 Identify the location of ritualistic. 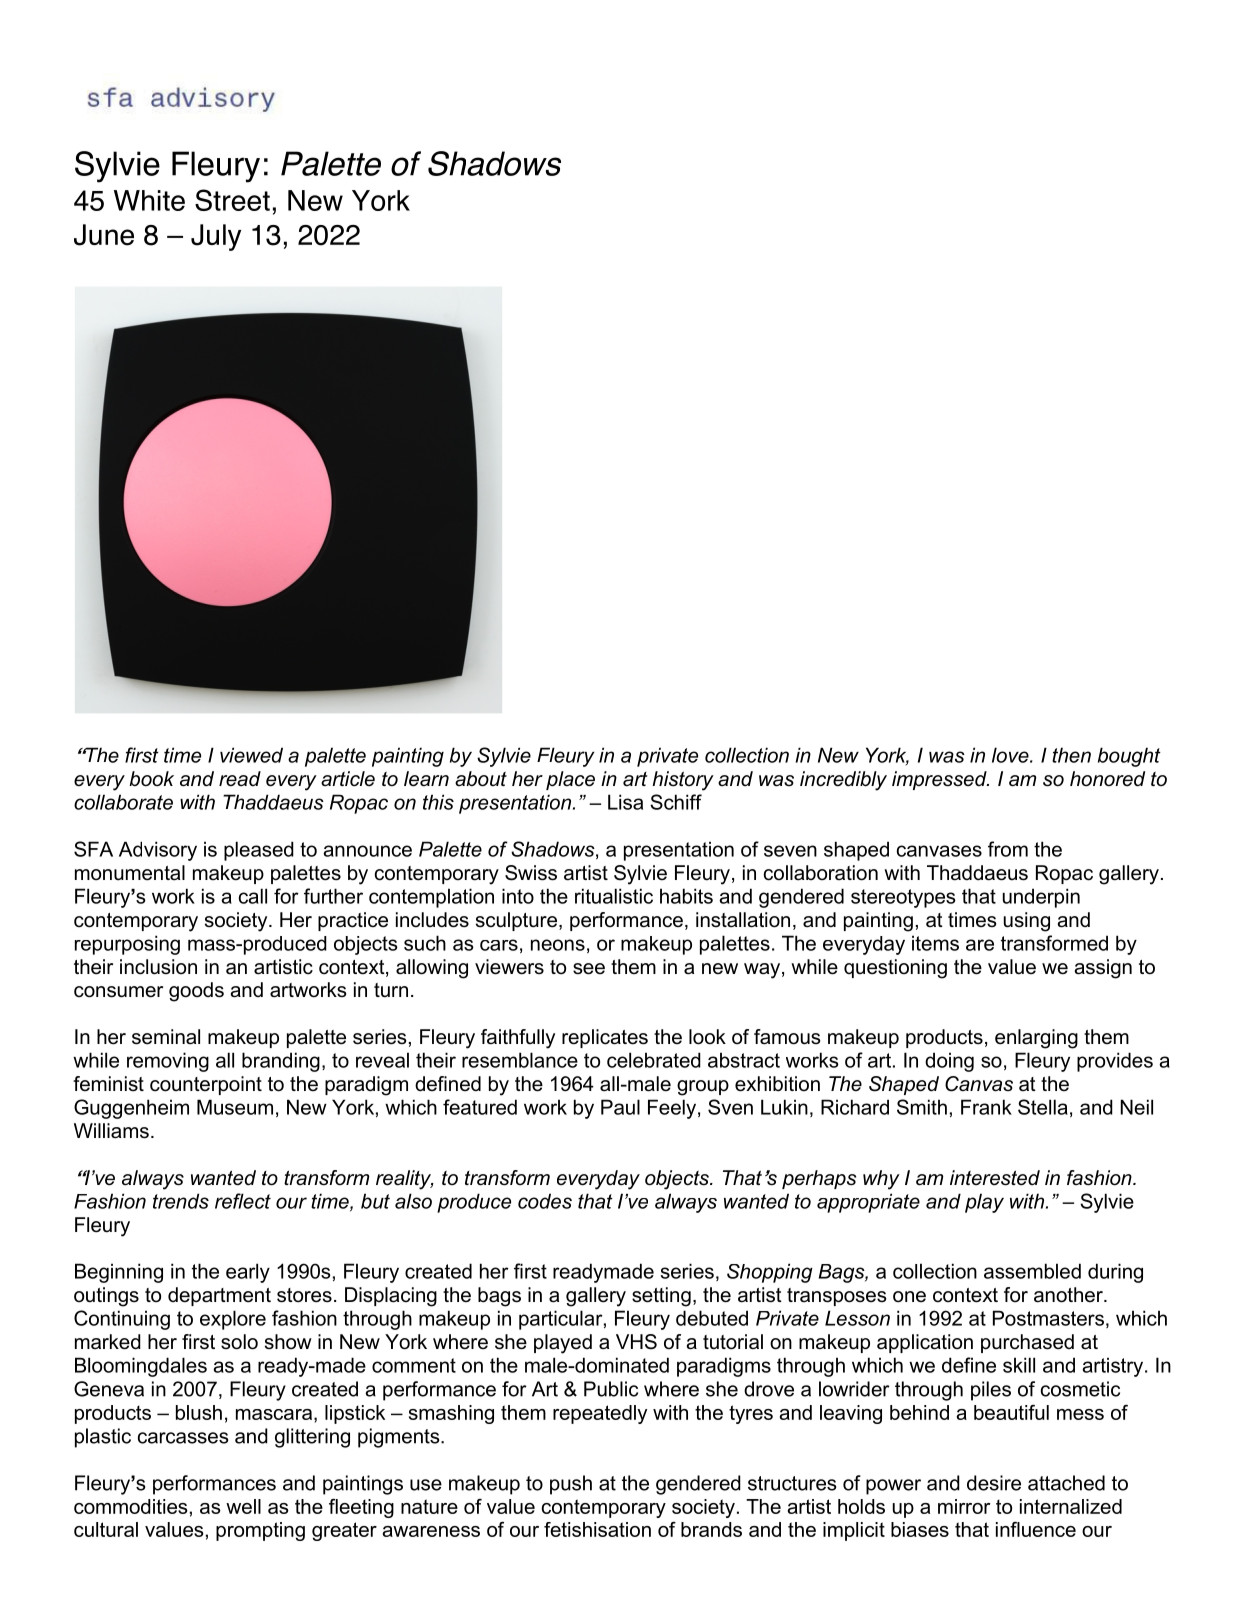
(614, 896).
